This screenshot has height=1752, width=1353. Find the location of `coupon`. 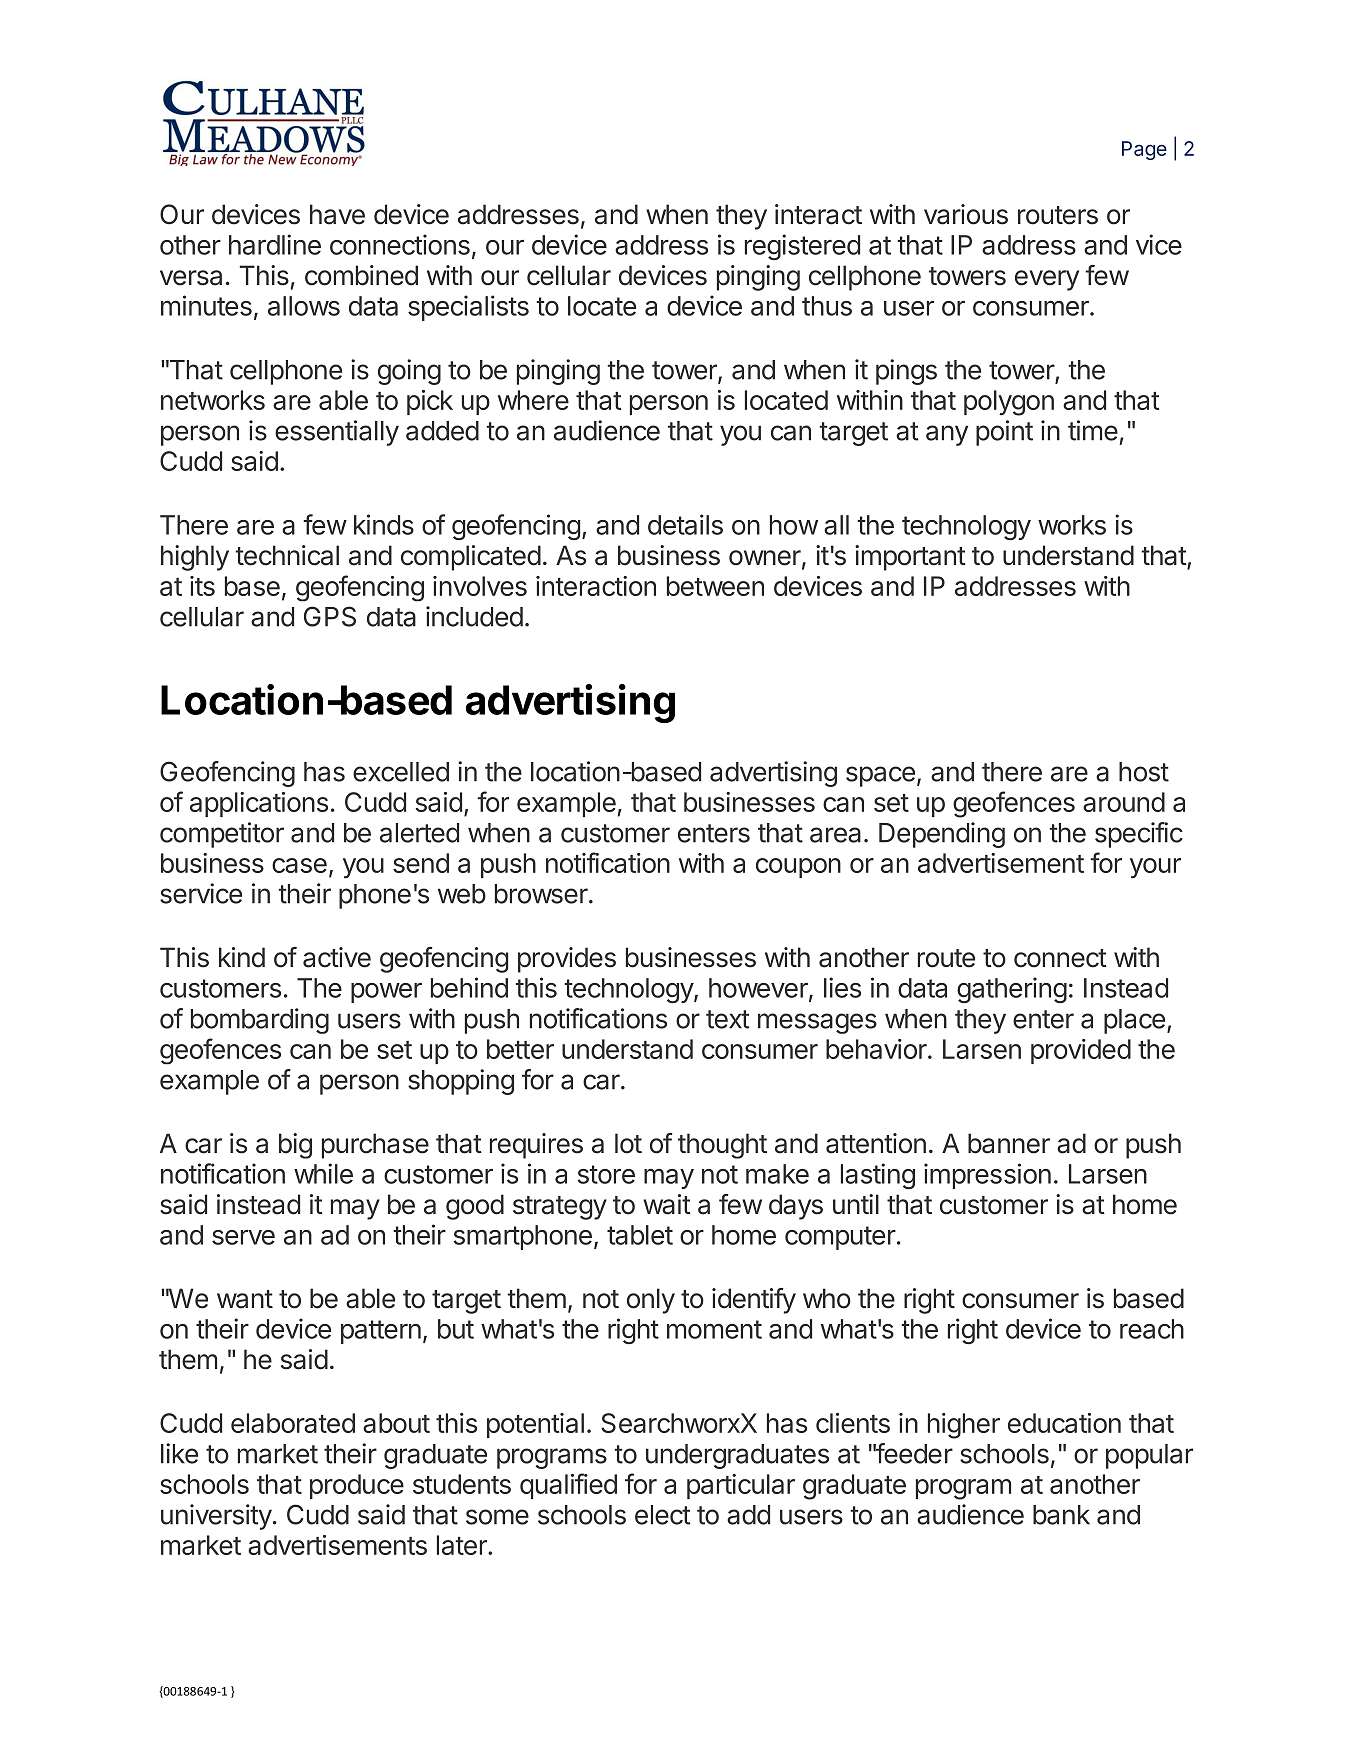

coupon is located at coordinates (798, 868).
